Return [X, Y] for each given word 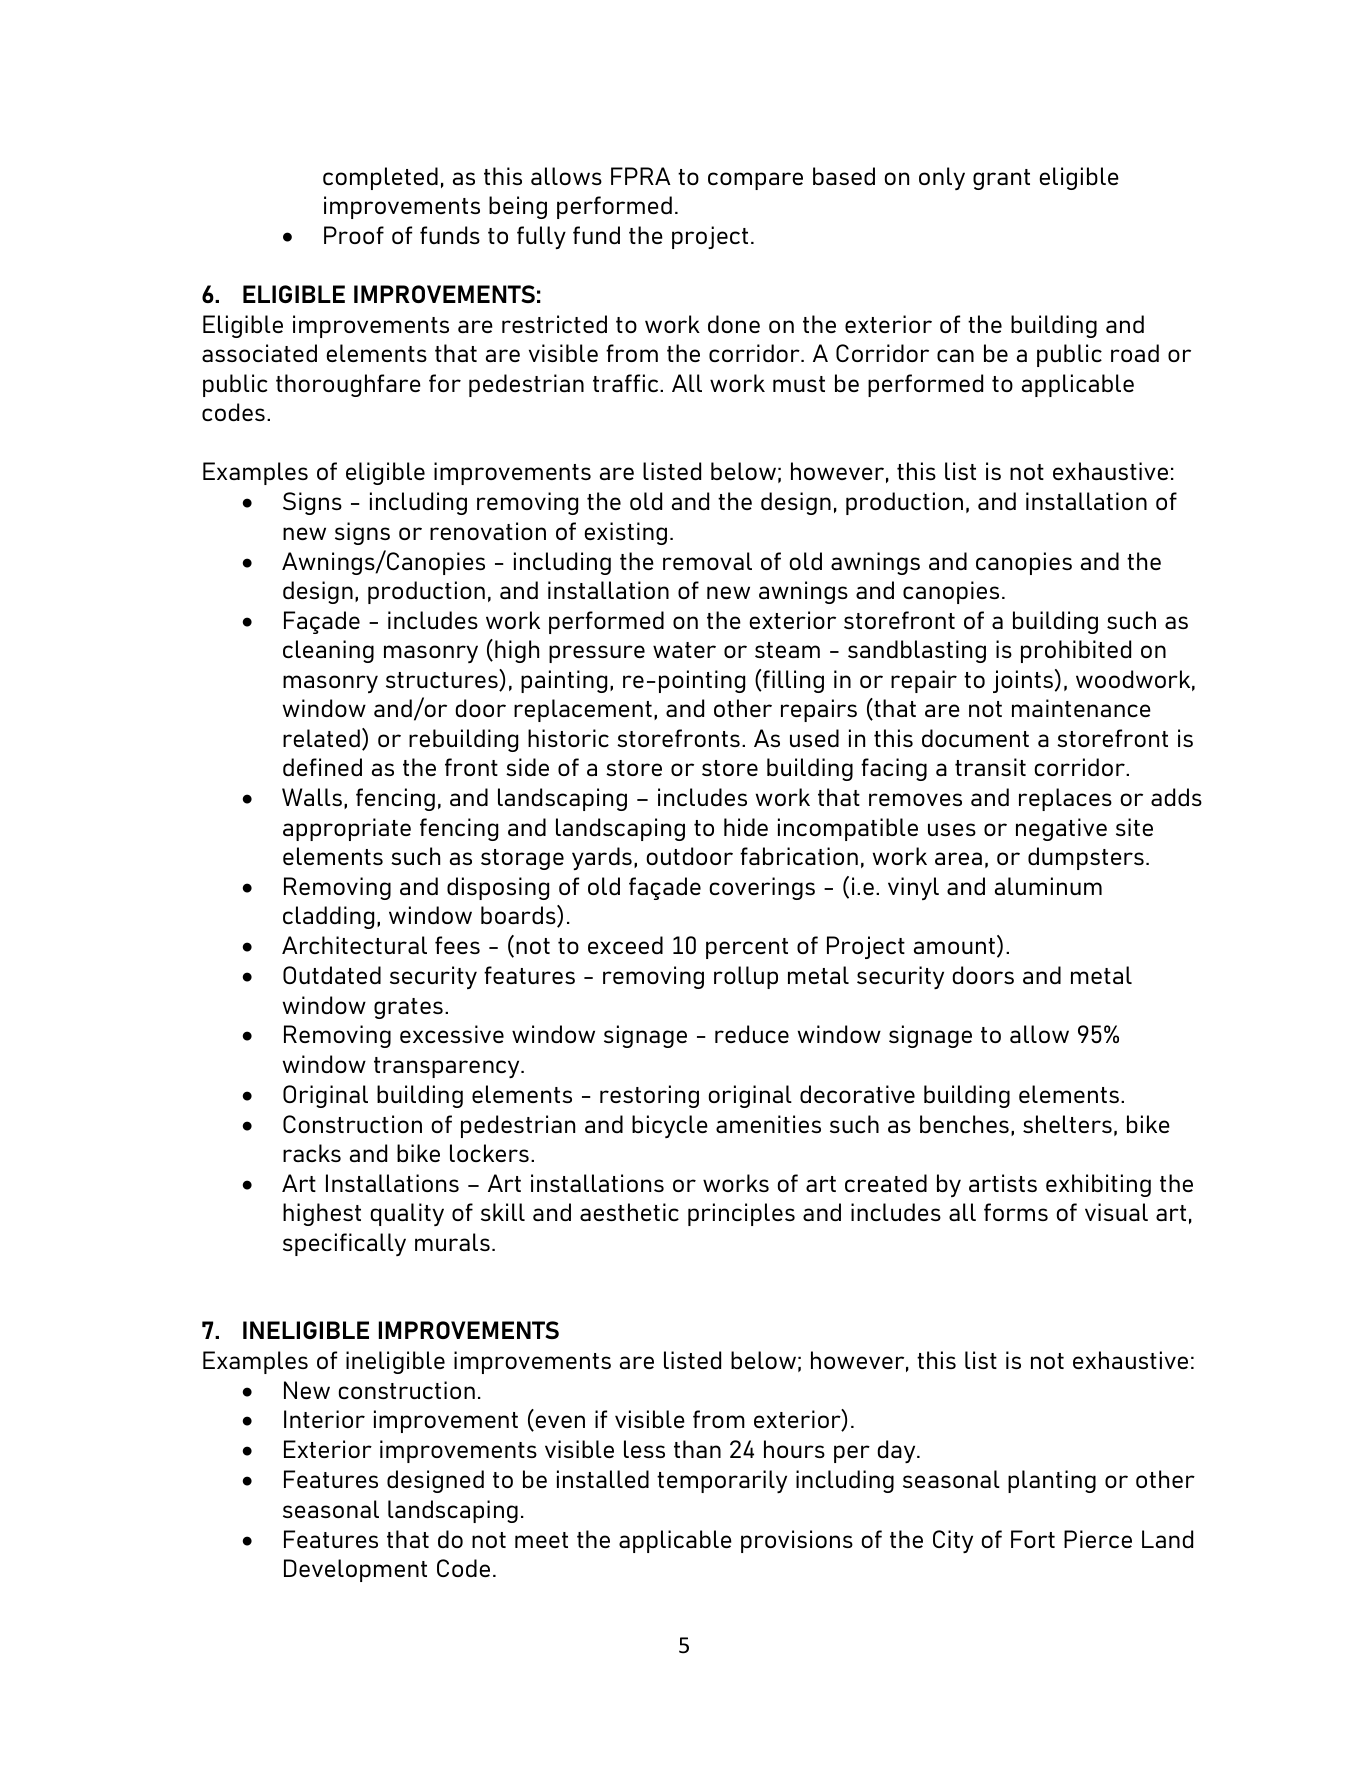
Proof [354, 235]
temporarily [722, 1481]
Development [355, 1570]
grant [1001, 179]
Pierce [1098, 1539]
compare [755, 181]
